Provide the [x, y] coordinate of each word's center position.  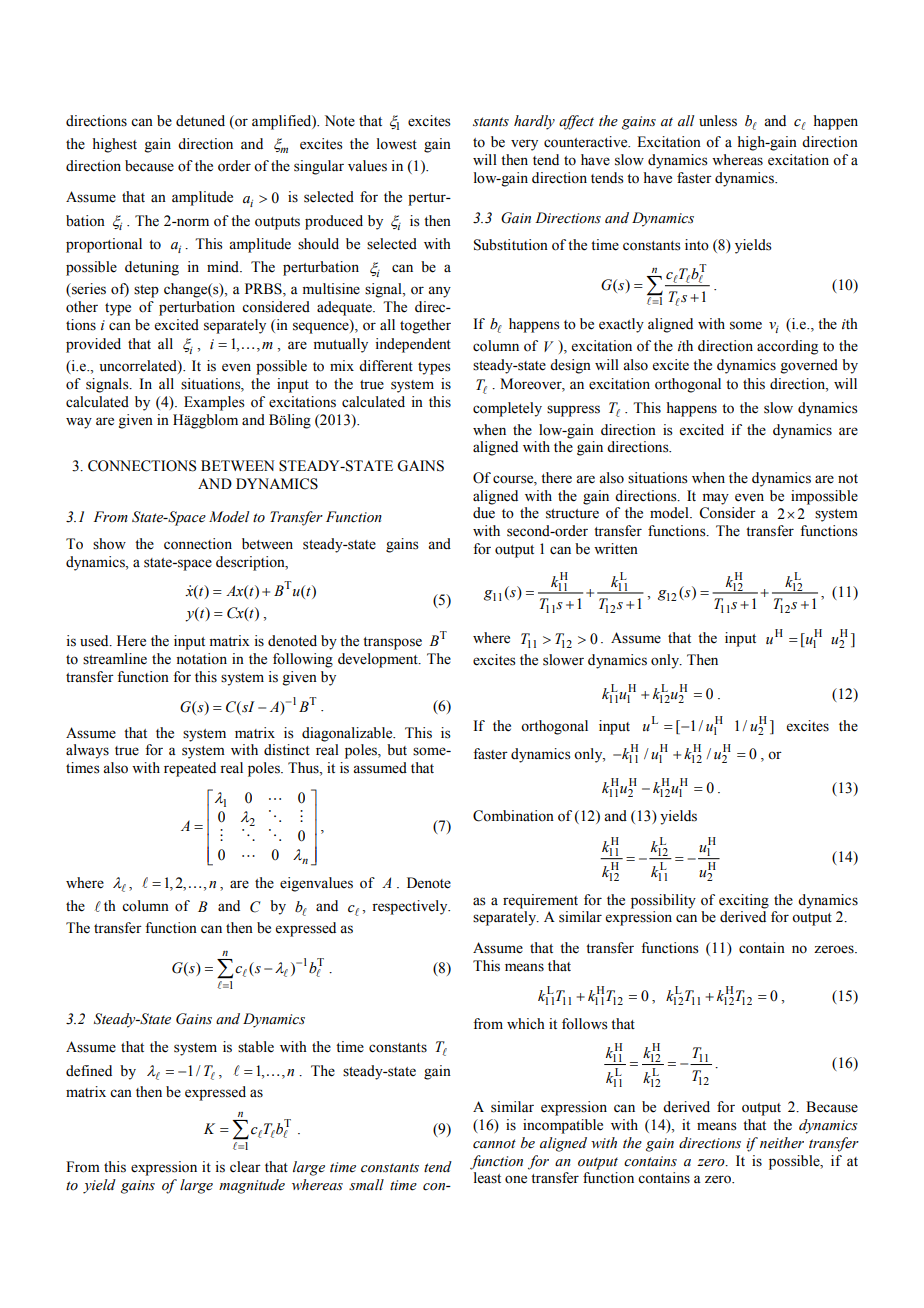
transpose [392, 643]
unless [718, 121]
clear [245, 1167]
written [616, 549]
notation [201, 659]
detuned [200, 121]
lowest [397, 144]
